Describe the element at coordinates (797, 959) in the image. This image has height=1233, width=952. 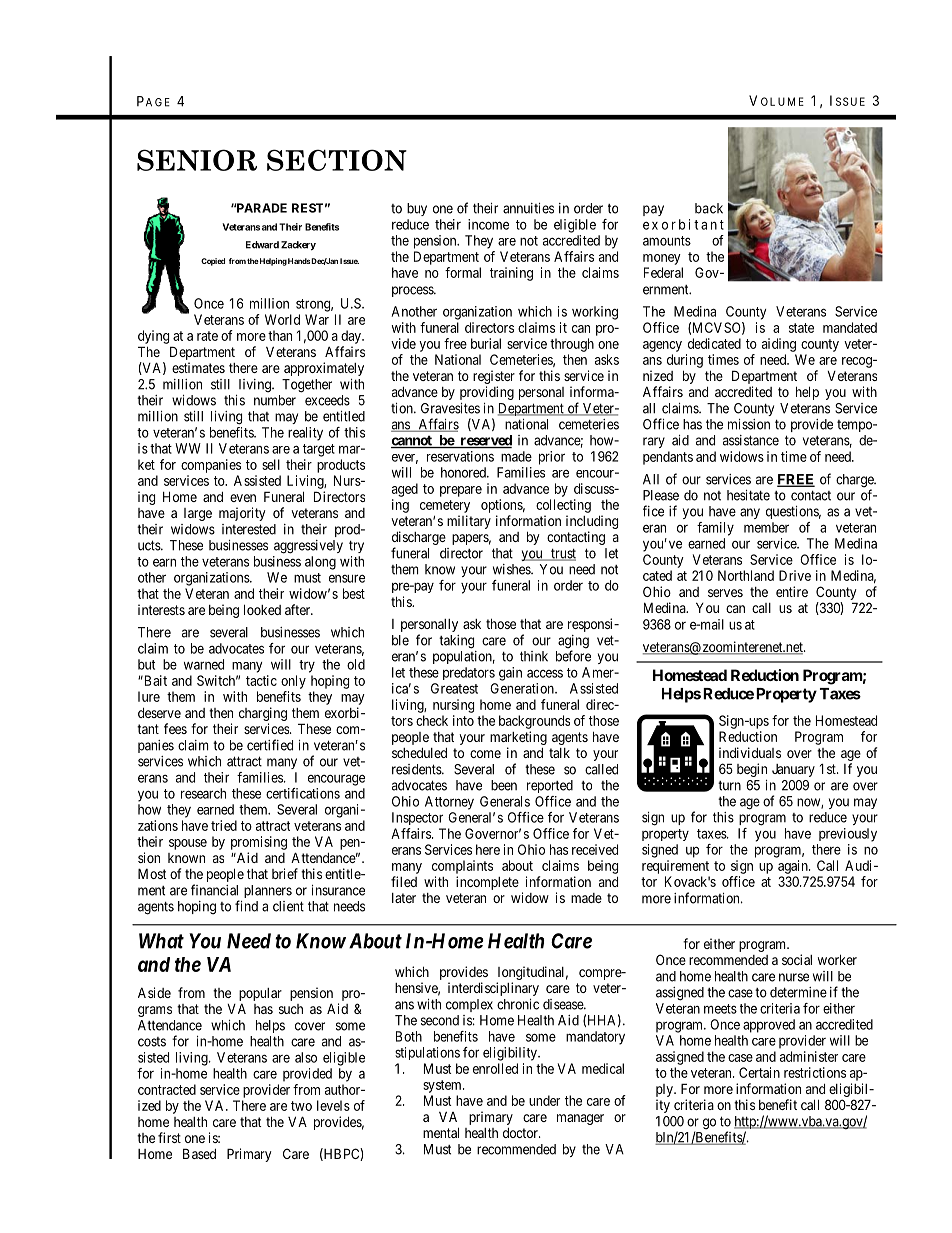
I see `social` at that location.
